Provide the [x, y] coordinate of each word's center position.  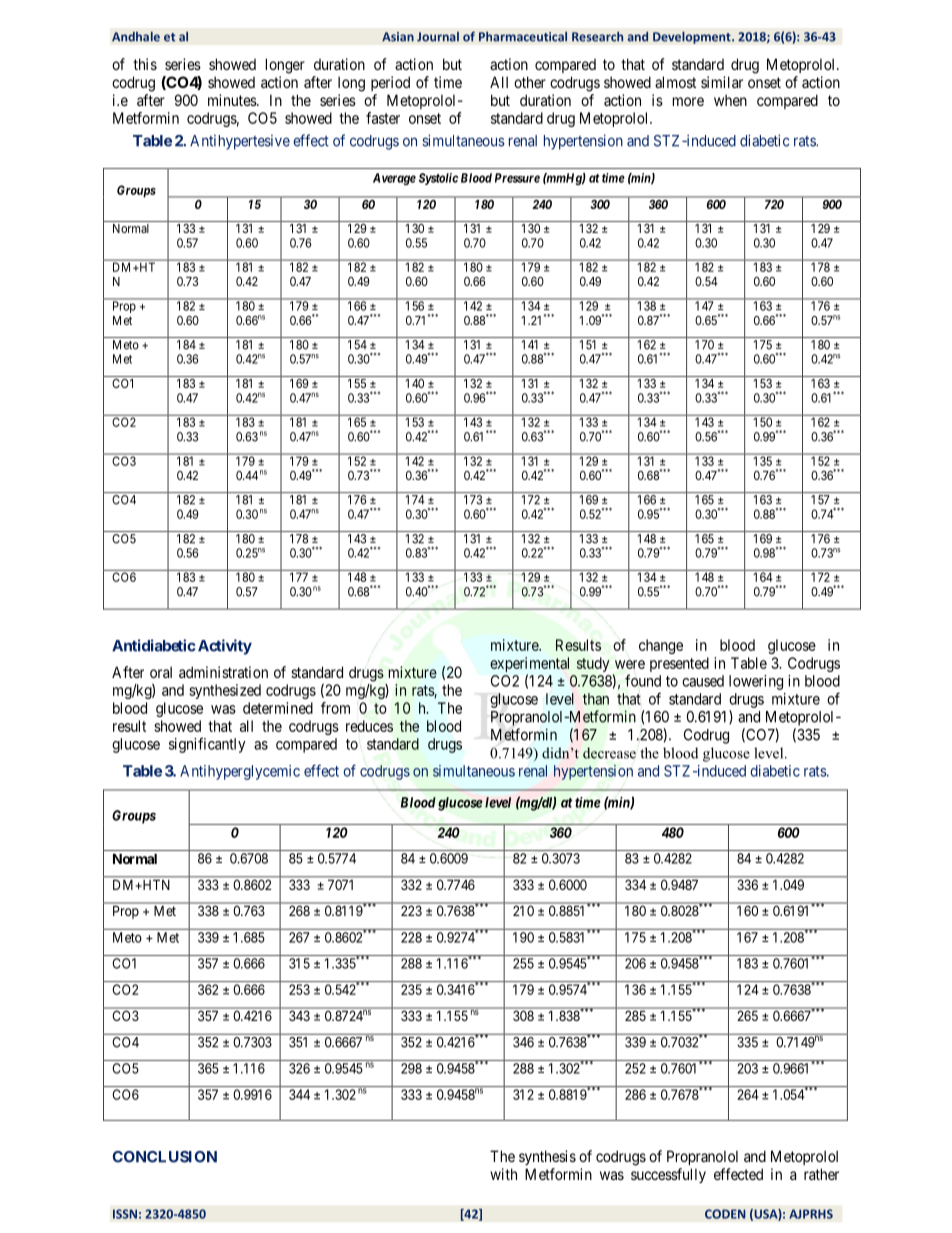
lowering [756, 682]
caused [703, 681]
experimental [529, 666]
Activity [223, 647]
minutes [233, 100]
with [503, 1174]
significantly [207, 745]
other [530, 82]
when [730, 100]
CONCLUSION [164, 1157]
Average [394, 179]
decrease [609, 753]
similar [722, 82]
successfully [668, 1175]
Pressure [517, 178]
